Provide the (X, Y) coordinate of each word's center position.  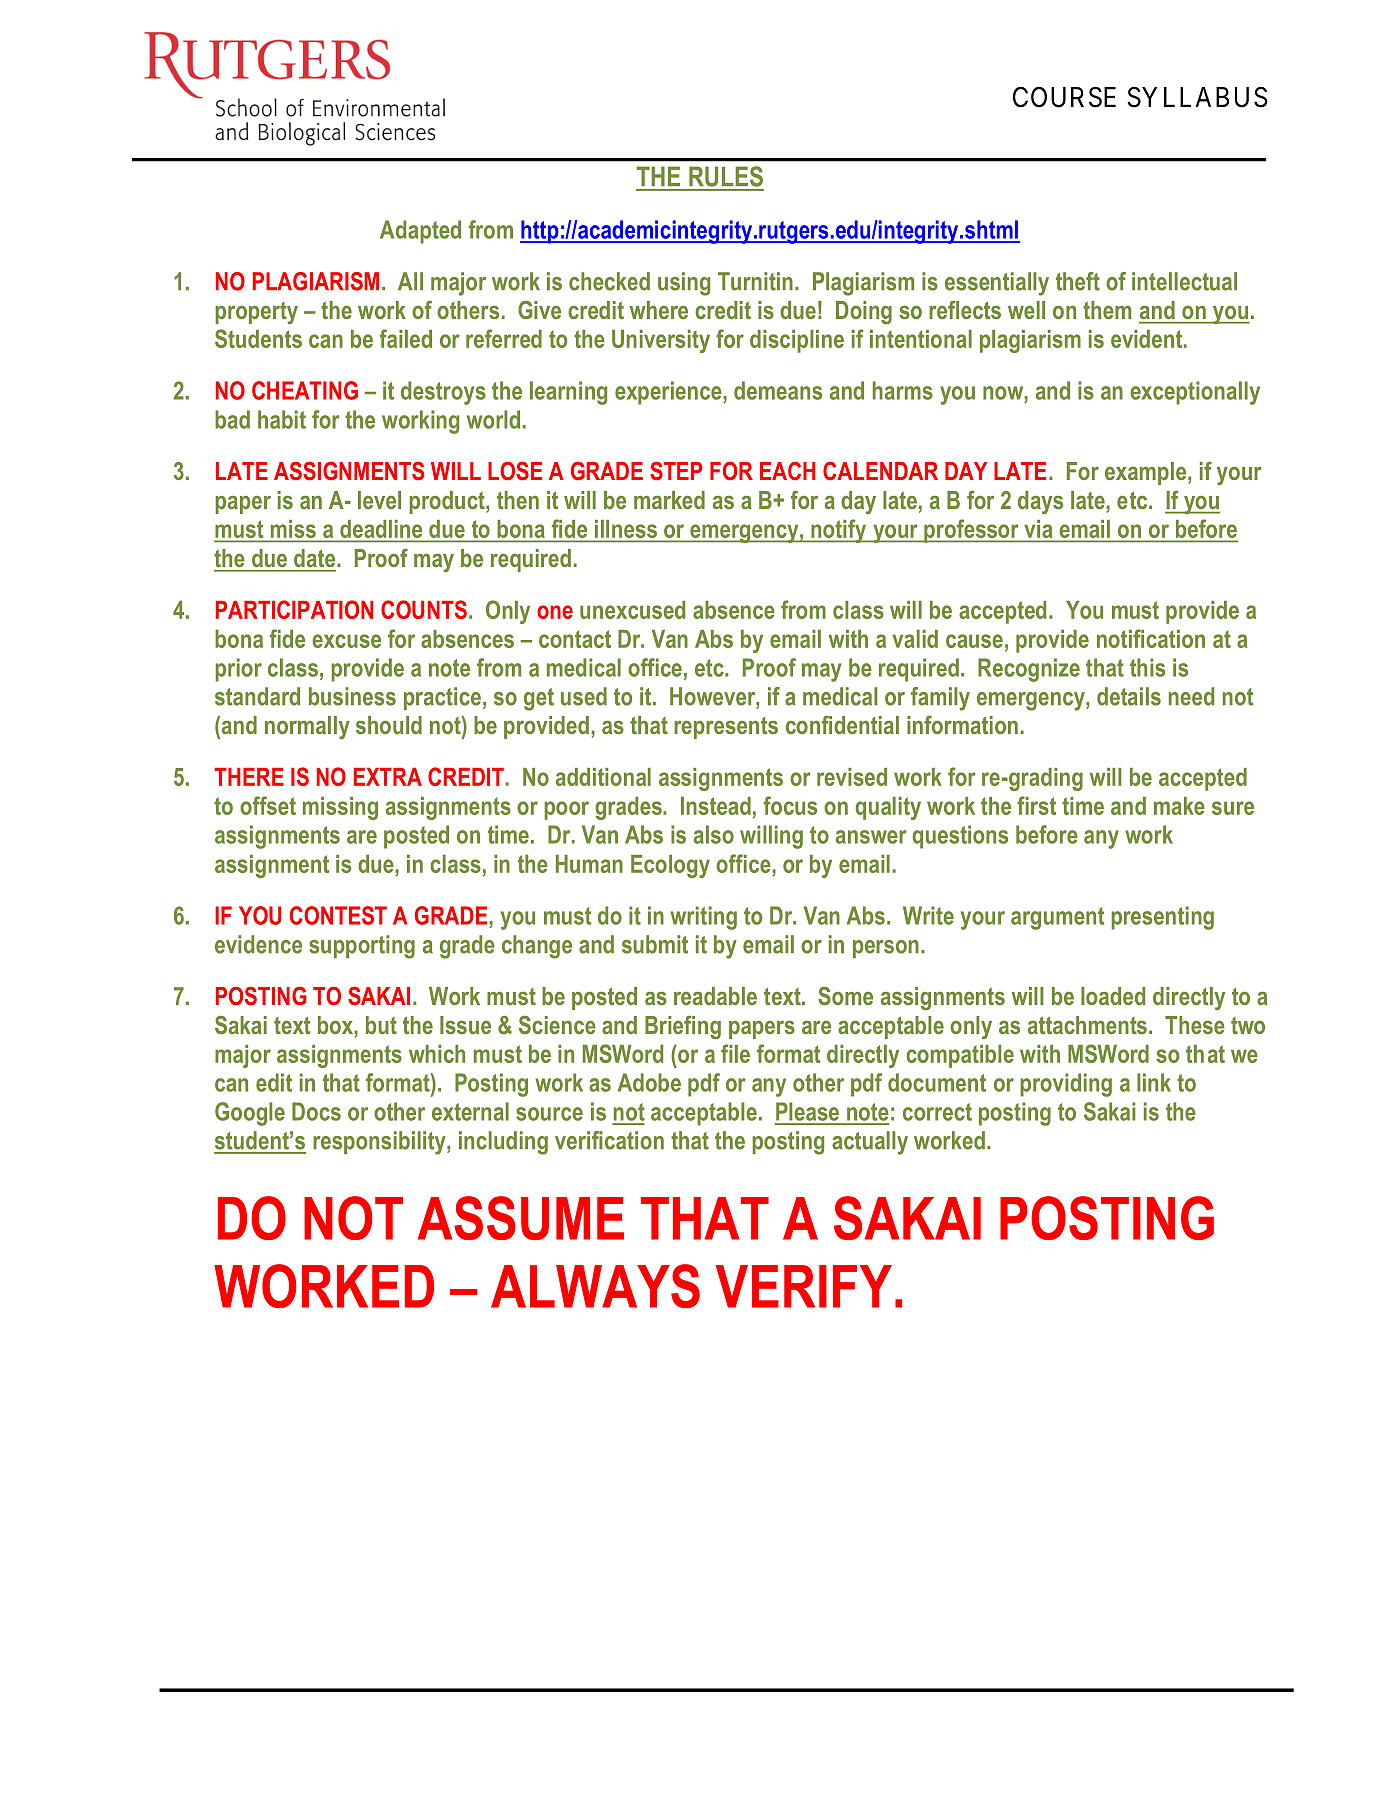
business (352, 696)
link (1154, 1082)
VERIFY (803, 1286)
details (1129, 696)
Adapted (420, 232)
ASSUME (521, 1218)
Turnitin (755, 281)
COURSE (1064, 97)
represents (726, 728)
